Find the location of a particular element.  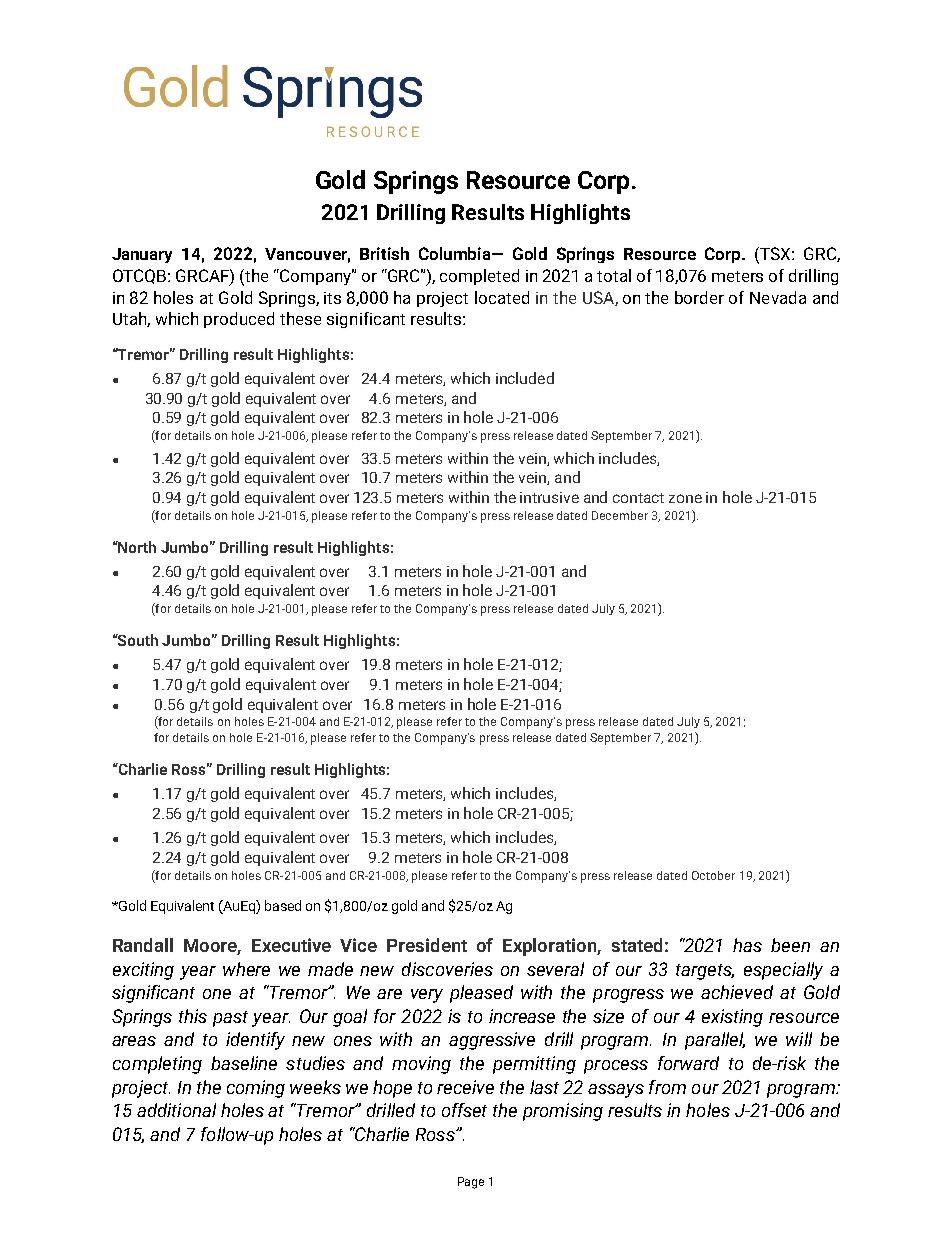

border is located at coordinates (699, 297).
